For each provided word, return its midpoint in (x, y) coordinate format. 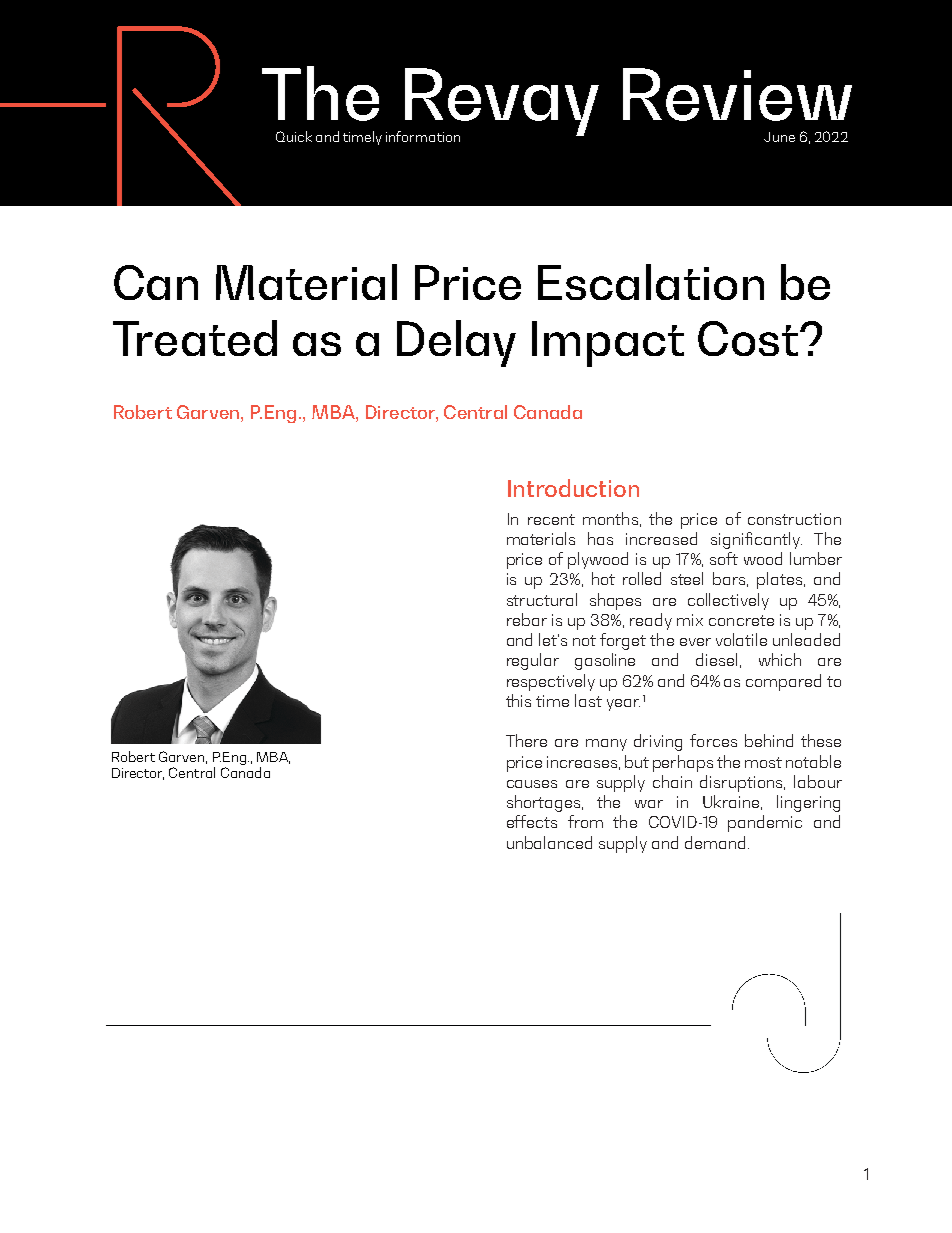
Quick (294, 136)
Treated (195, 338)
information (423, 136)
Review (737, 94)
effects (532, 821)
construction (794, 519)
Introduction (573, 488)
